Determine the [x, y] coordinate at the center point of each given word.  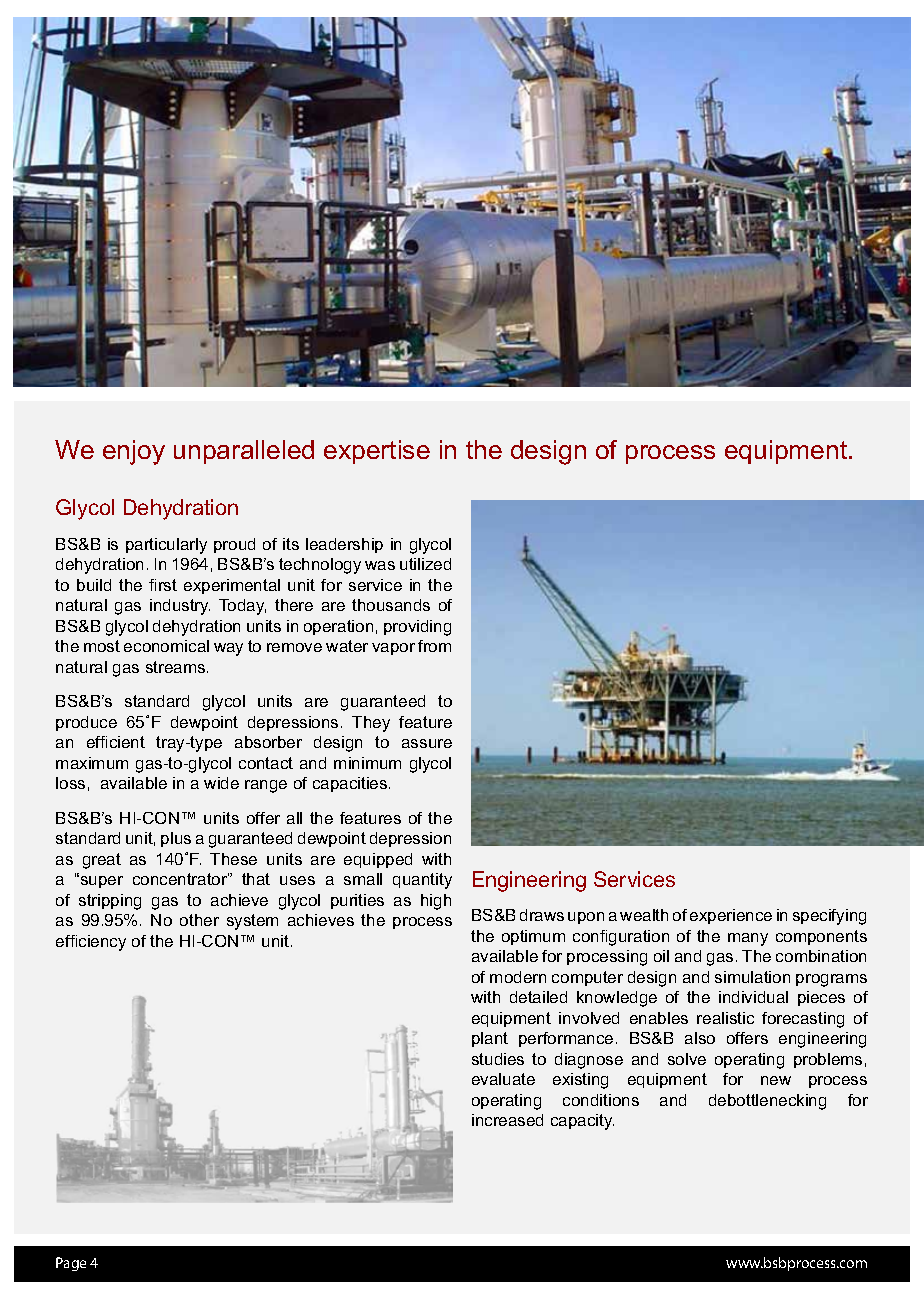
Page [71, 1264]
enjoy [134, 452]
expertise [377, 452]
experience [731, 916]
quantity [422, 881]
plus [176, 839]
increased [507, 1120]
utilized [425, 564]
